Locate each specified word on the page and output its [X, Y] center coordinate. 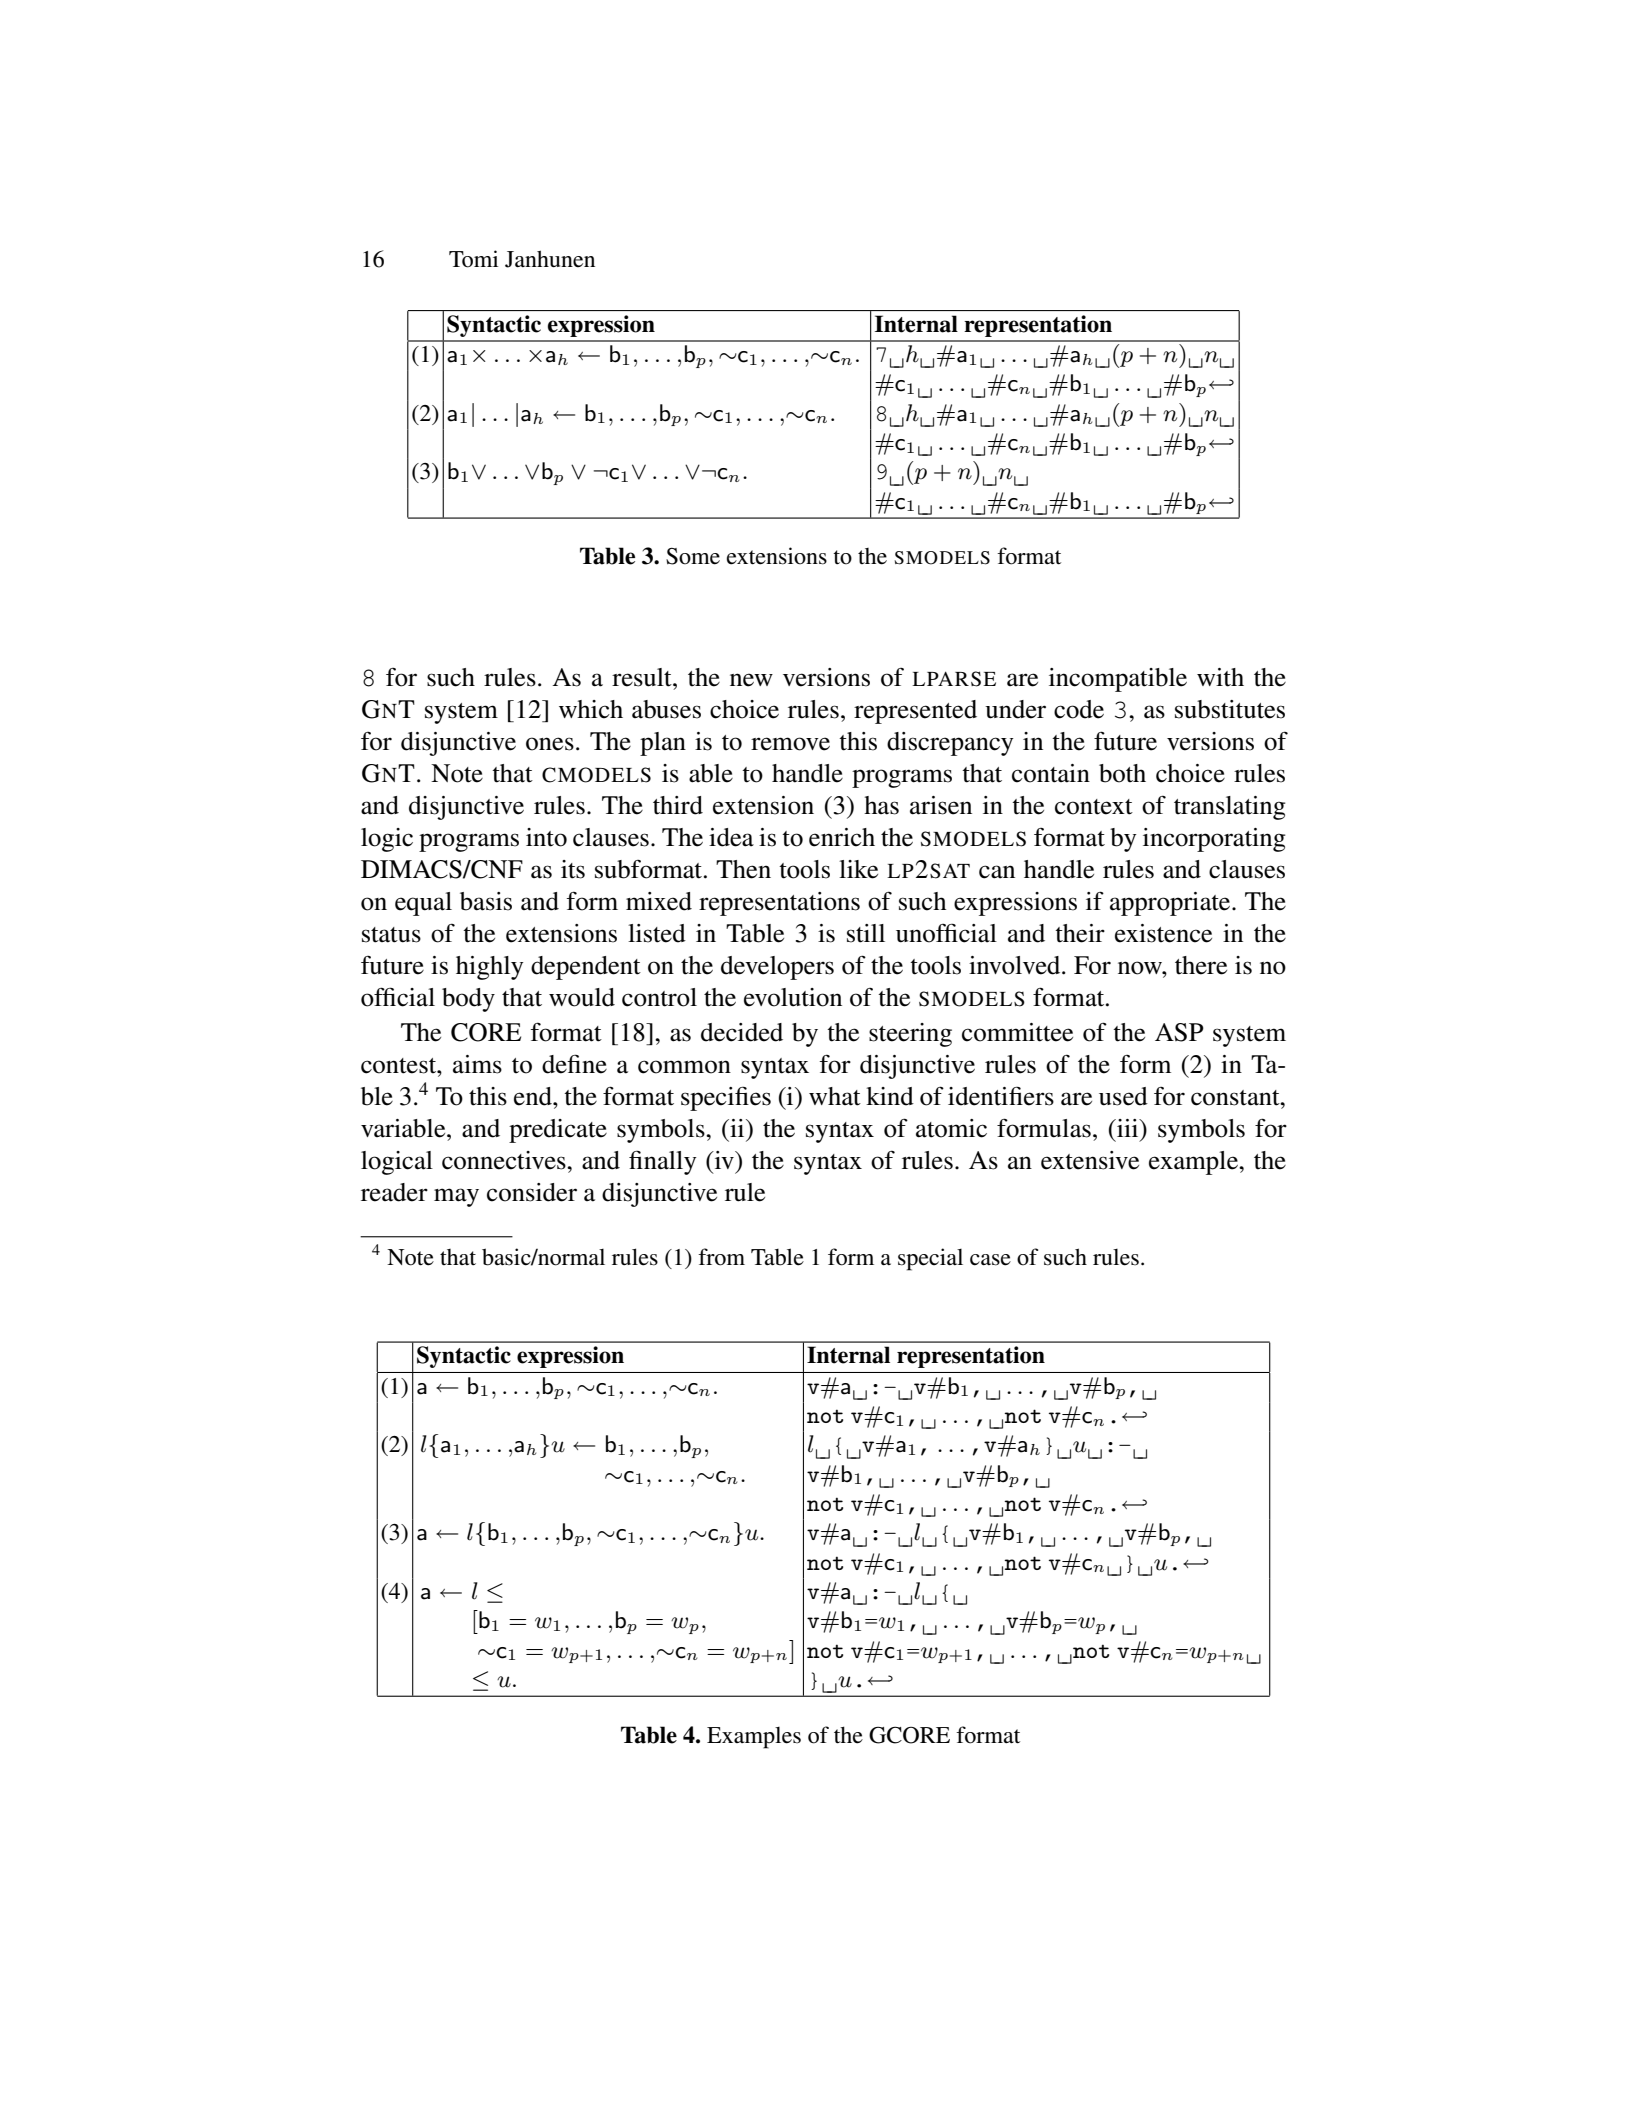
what [835, 1096]
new [751, 680]
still [866, 933]
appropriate [1171, 904]
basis [486, 901]
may [456, 1197]
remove [790, 744]
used [1123, 1096]
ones [550, 744]
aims [477, 1064]
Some [693, 556]
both [1122, 773]
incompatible [1118, 680]
